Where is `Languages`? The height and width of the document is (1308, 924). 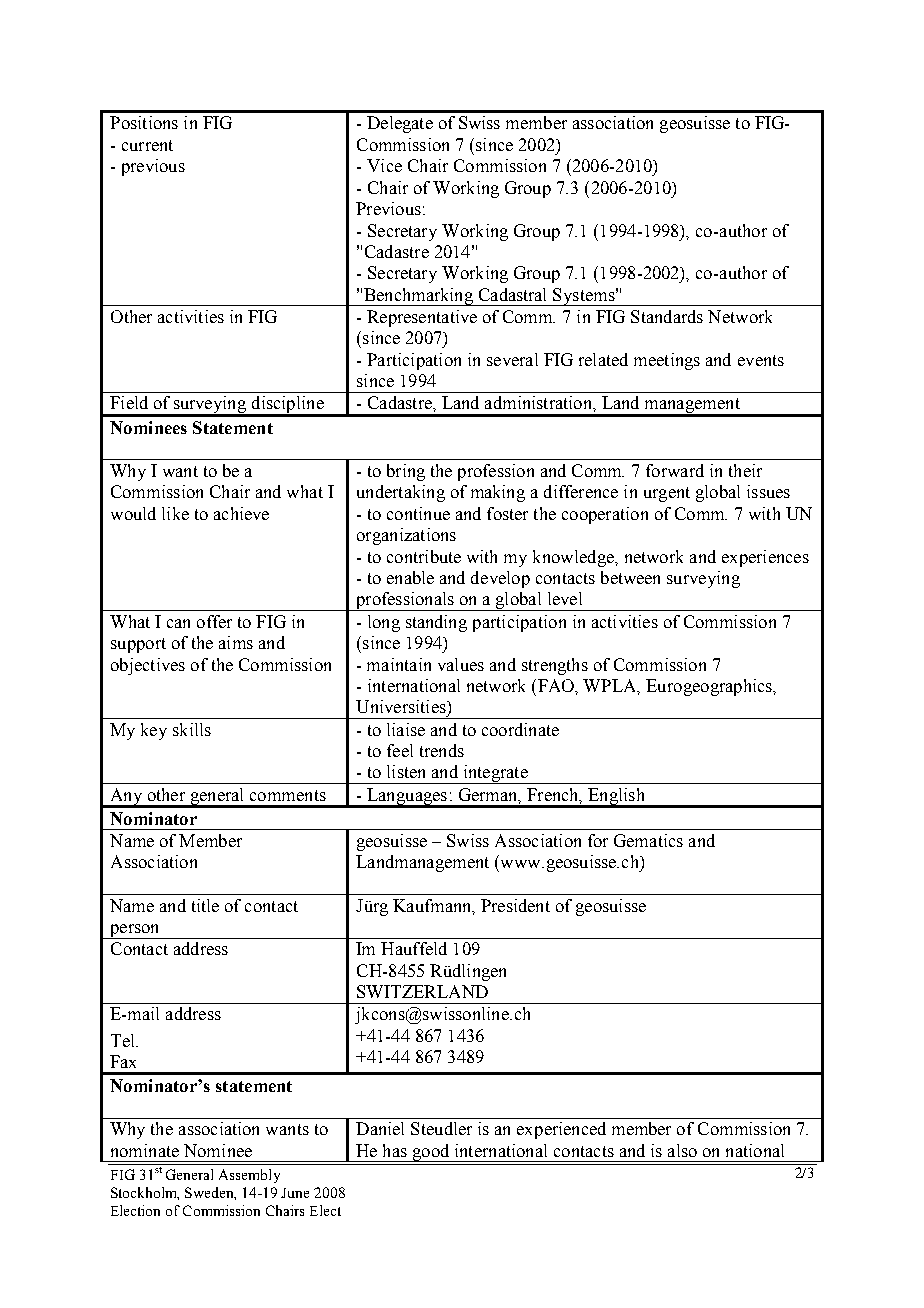 Languages is located at coordinates (407, 797).
